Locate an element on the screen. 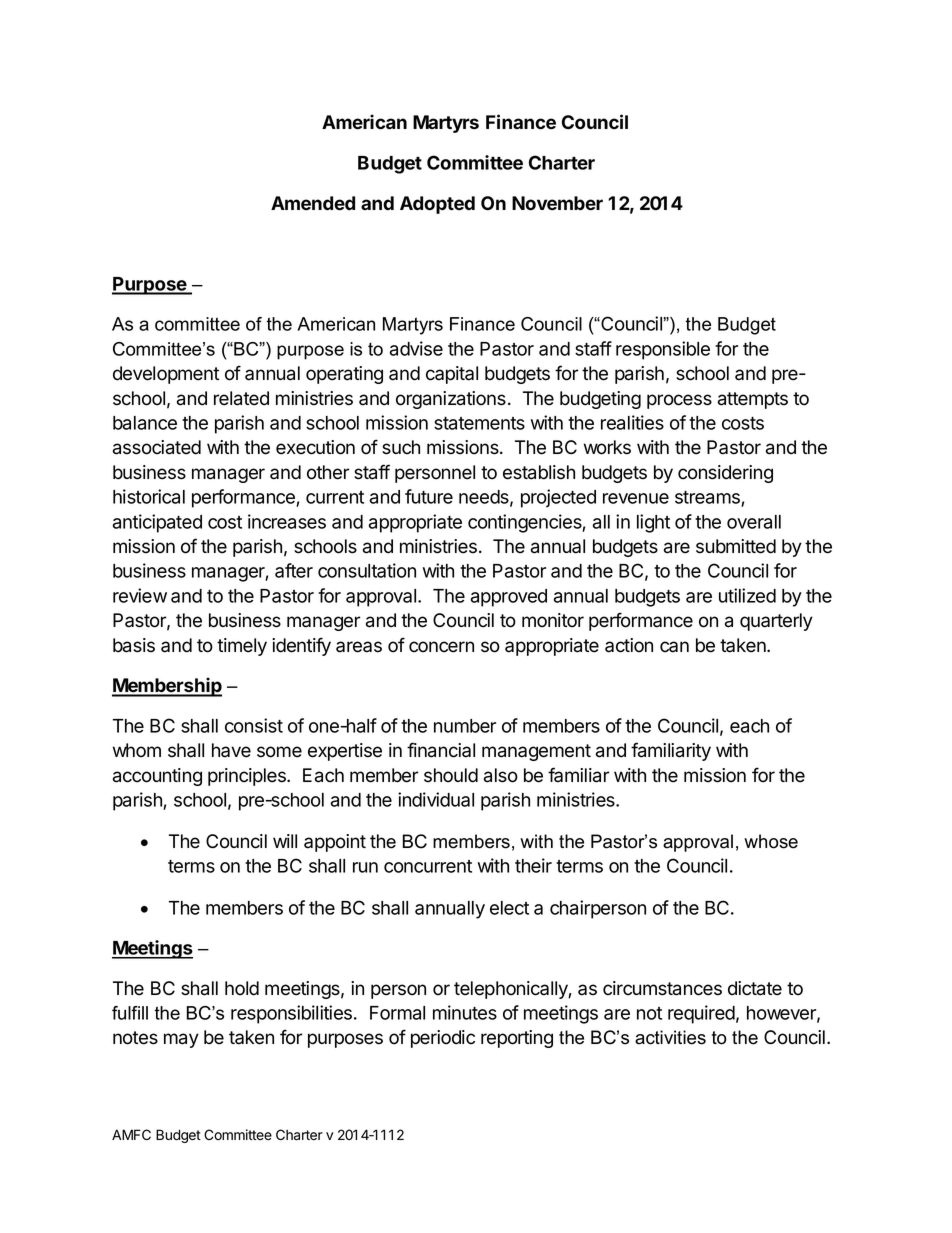 Image resolution: width=952 pixels, height=1233 pixels. November is located at coordinates (557, 203).
